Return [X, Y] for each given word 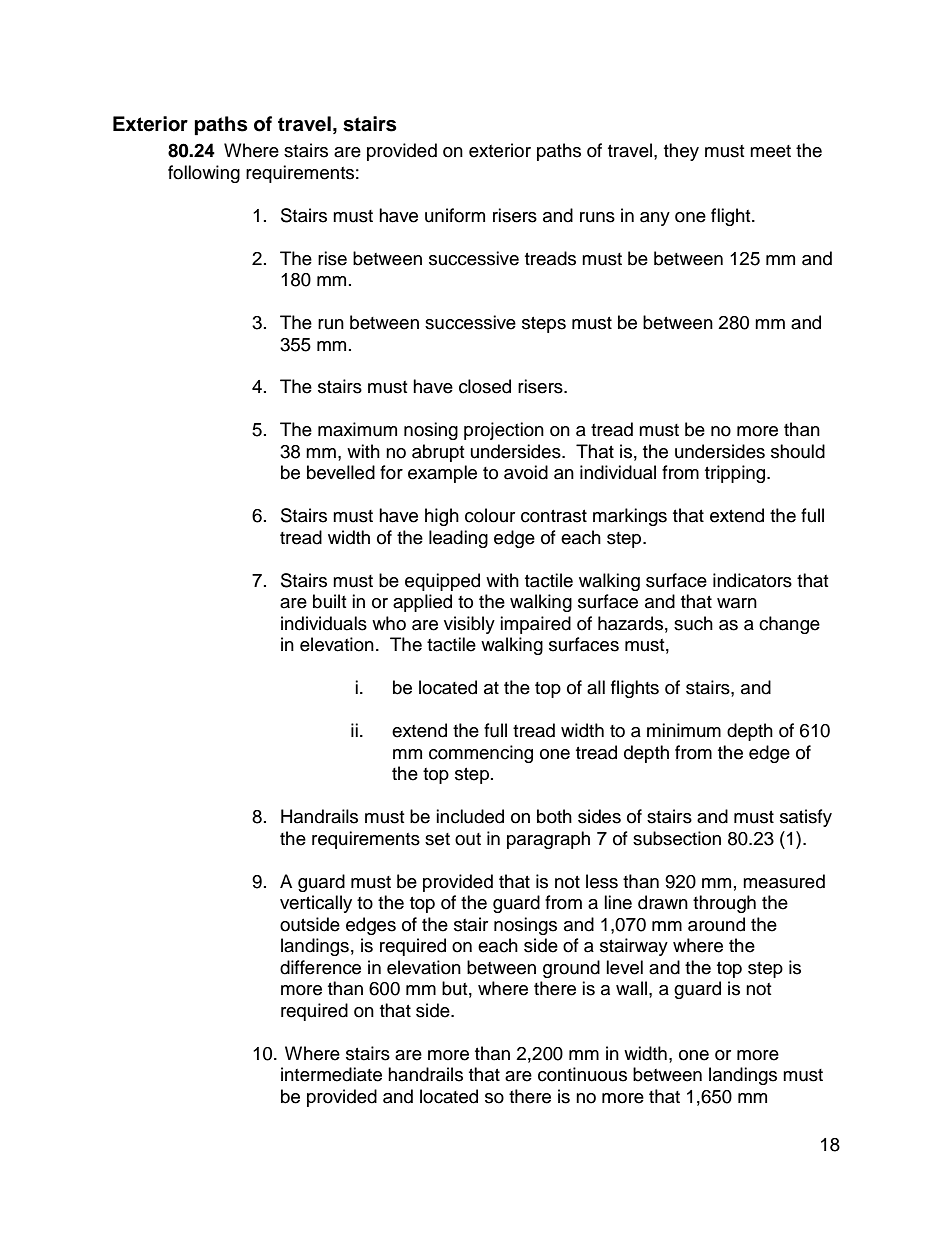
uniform [455, 215]
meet [770, 151]
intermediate [331, 1074]
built [329, 601]
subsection [677, 838]
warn [737, 603]
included [470, 816]
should [798, 451]
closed [485, 386]
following [204, 174]
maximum [357, 429]
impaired [535, 625]
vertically [316, 904]
